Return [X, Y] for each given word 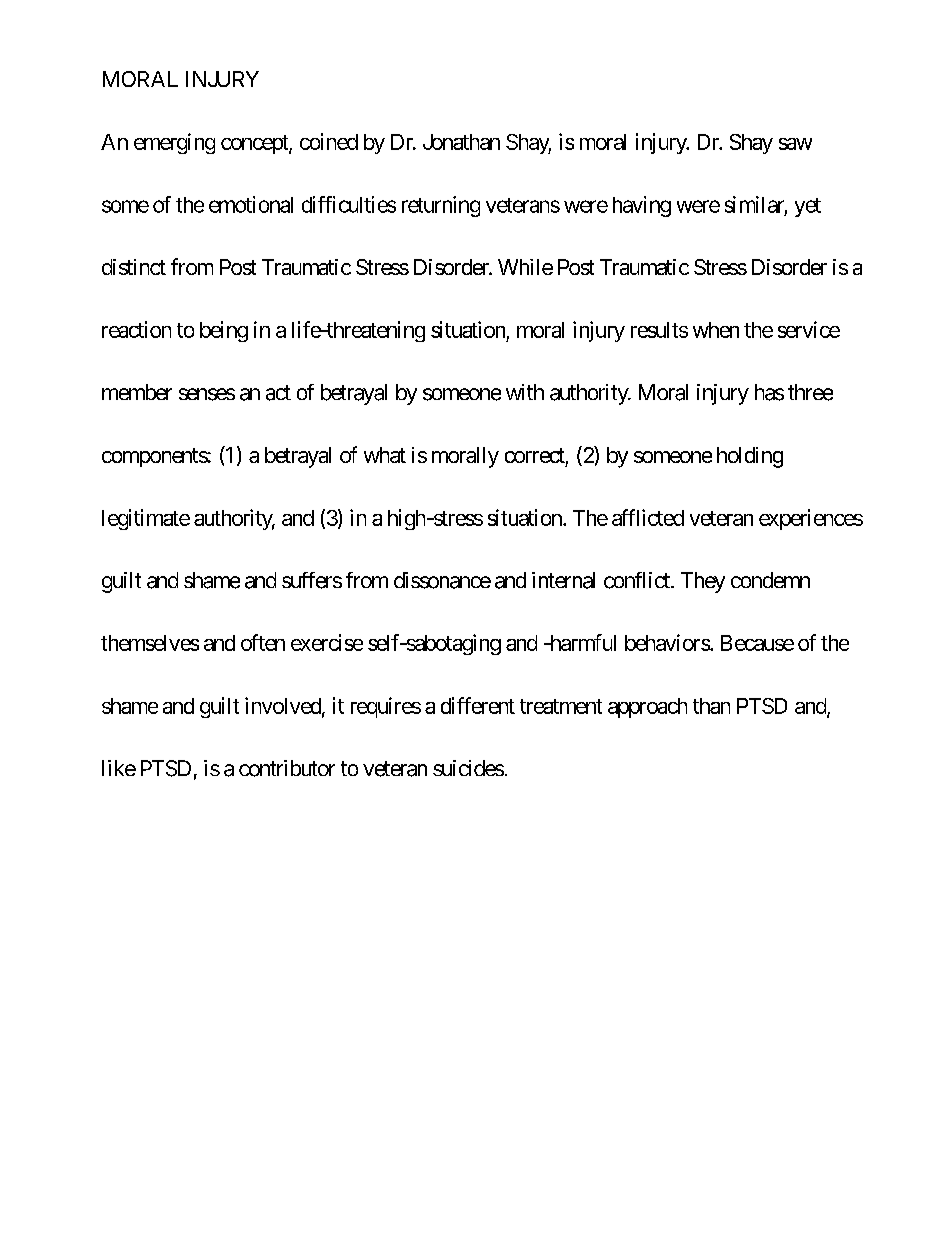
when [716, 330]
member [137, 392]
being [224, 331]
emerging [174, 143]
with [525, 392]
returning [441, 206]
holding [750, 457]
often [263, 642]
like [119, 768]
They [703, 582]
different [478, 705]
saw [795, 144]
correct [535, 455]
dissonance [442, 580]
